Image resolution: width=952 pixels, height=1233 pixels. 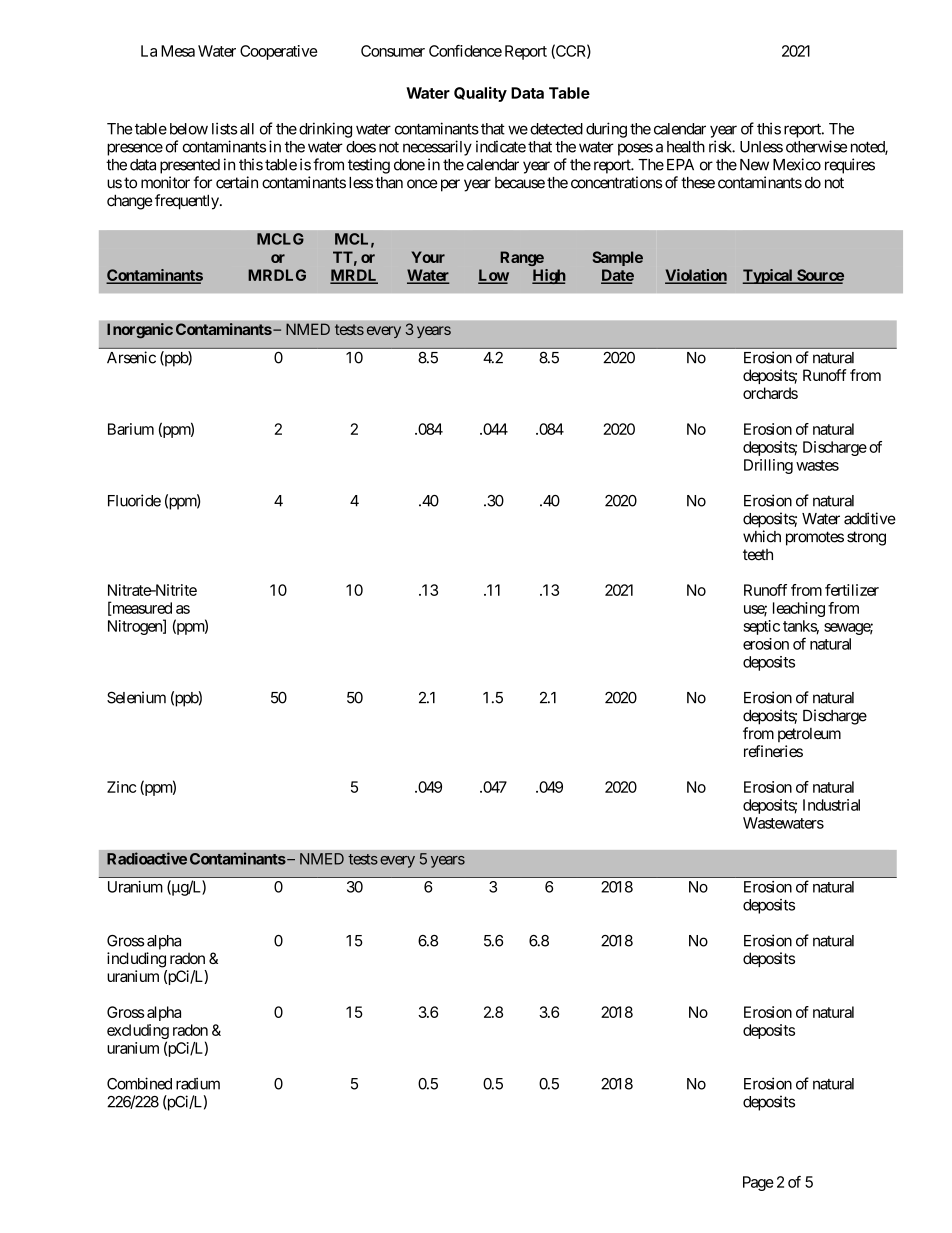 I want to click on Selenium, so click(x=136, y=697).
